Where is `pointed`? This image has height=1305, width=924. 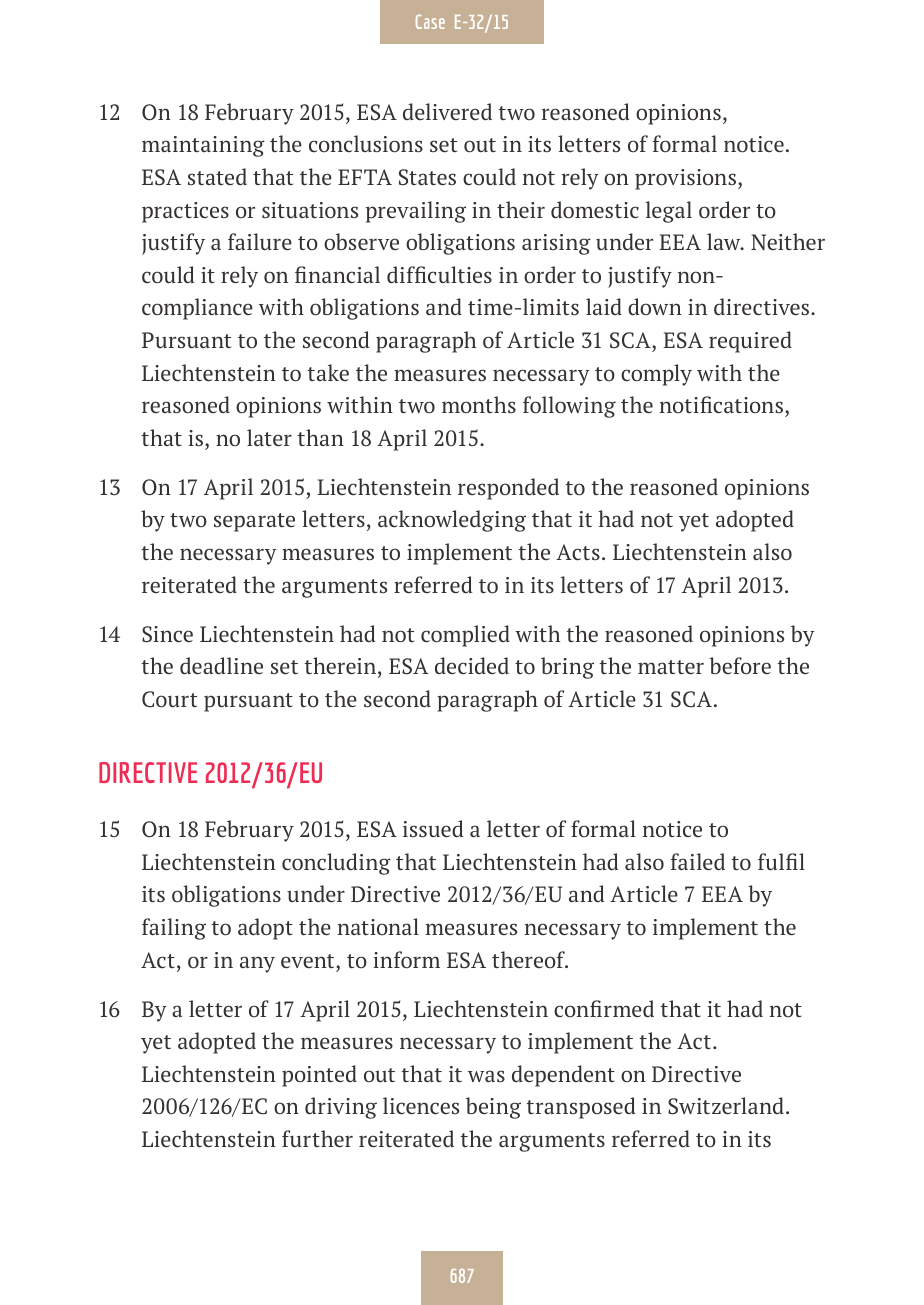
pointed is located at coordinates (319, 1076).
